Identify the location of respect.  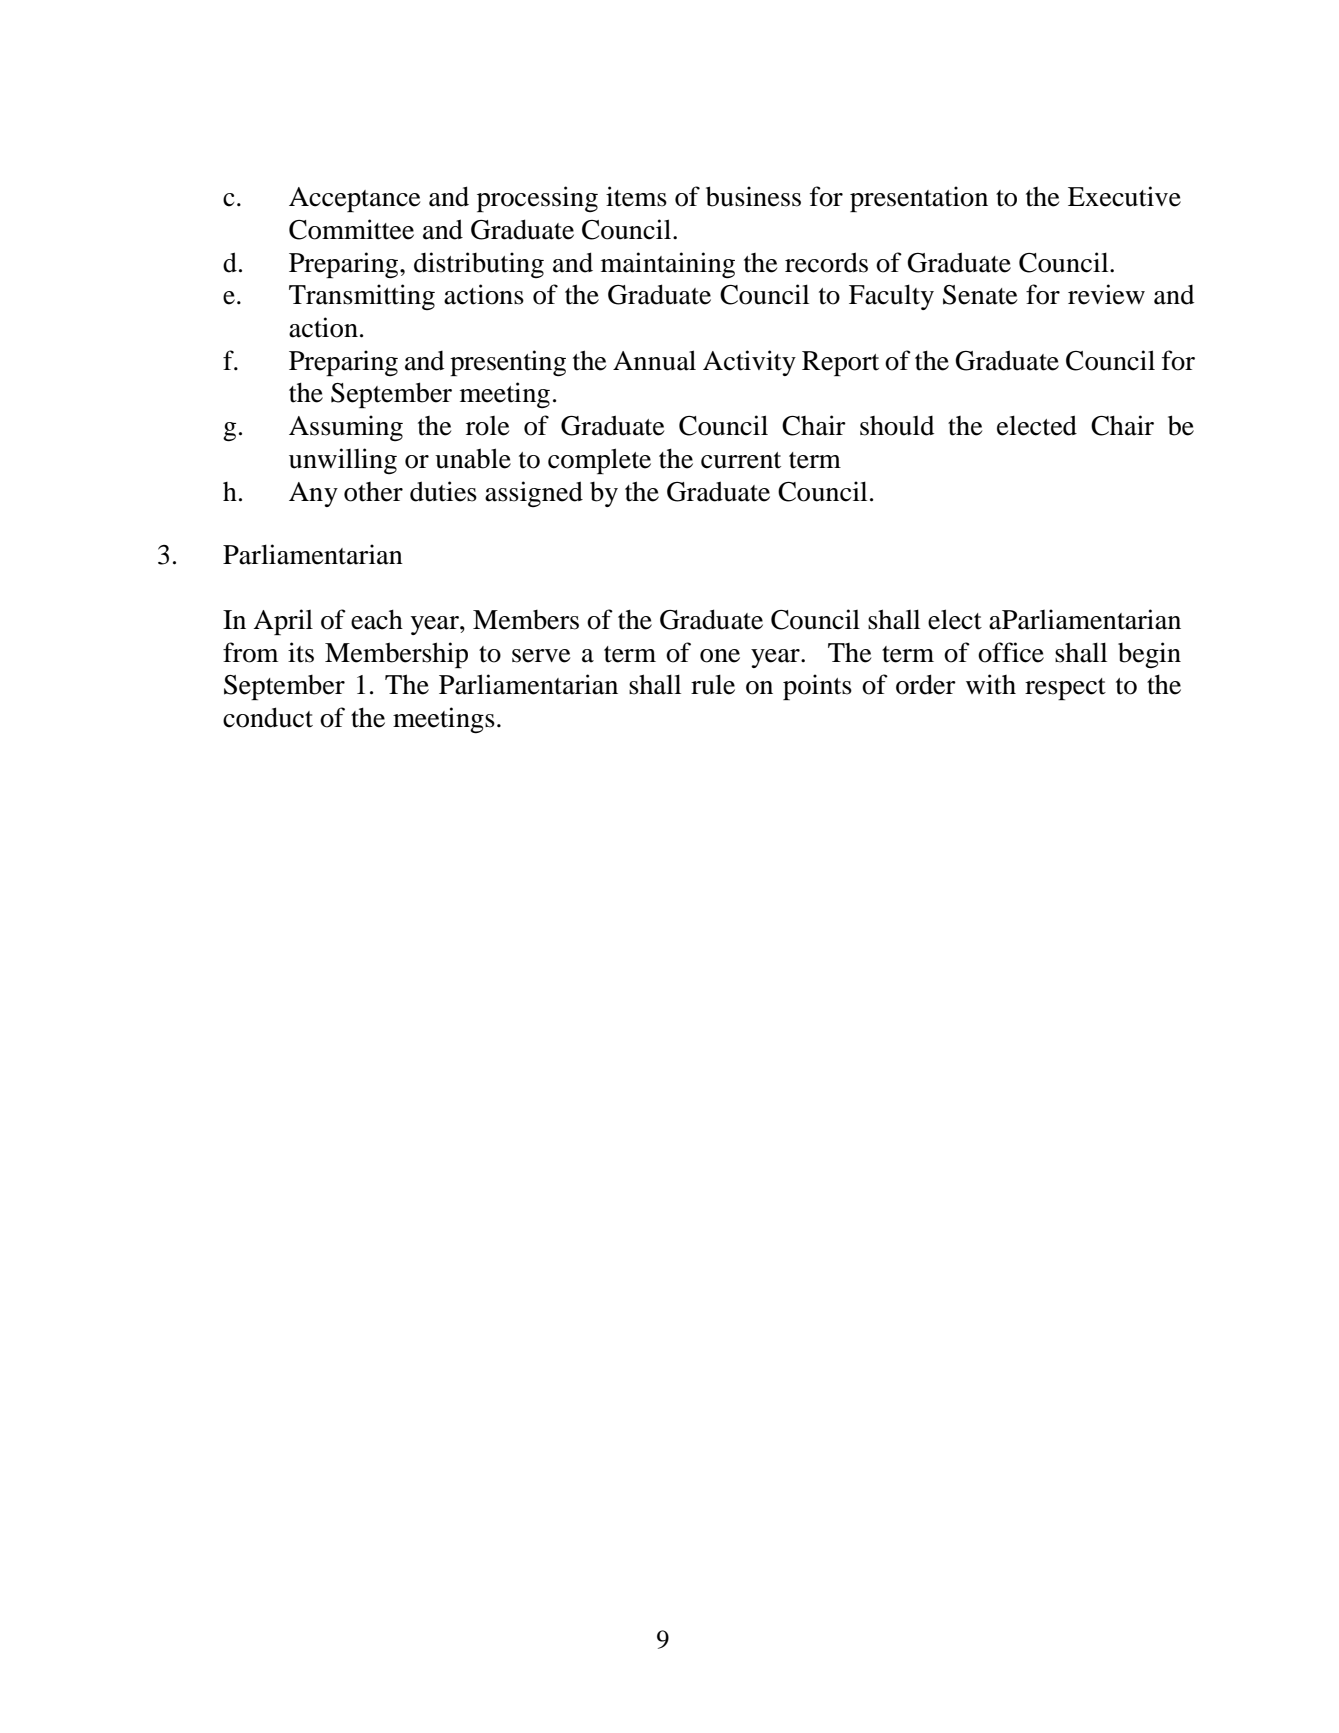
(1065, 689).
